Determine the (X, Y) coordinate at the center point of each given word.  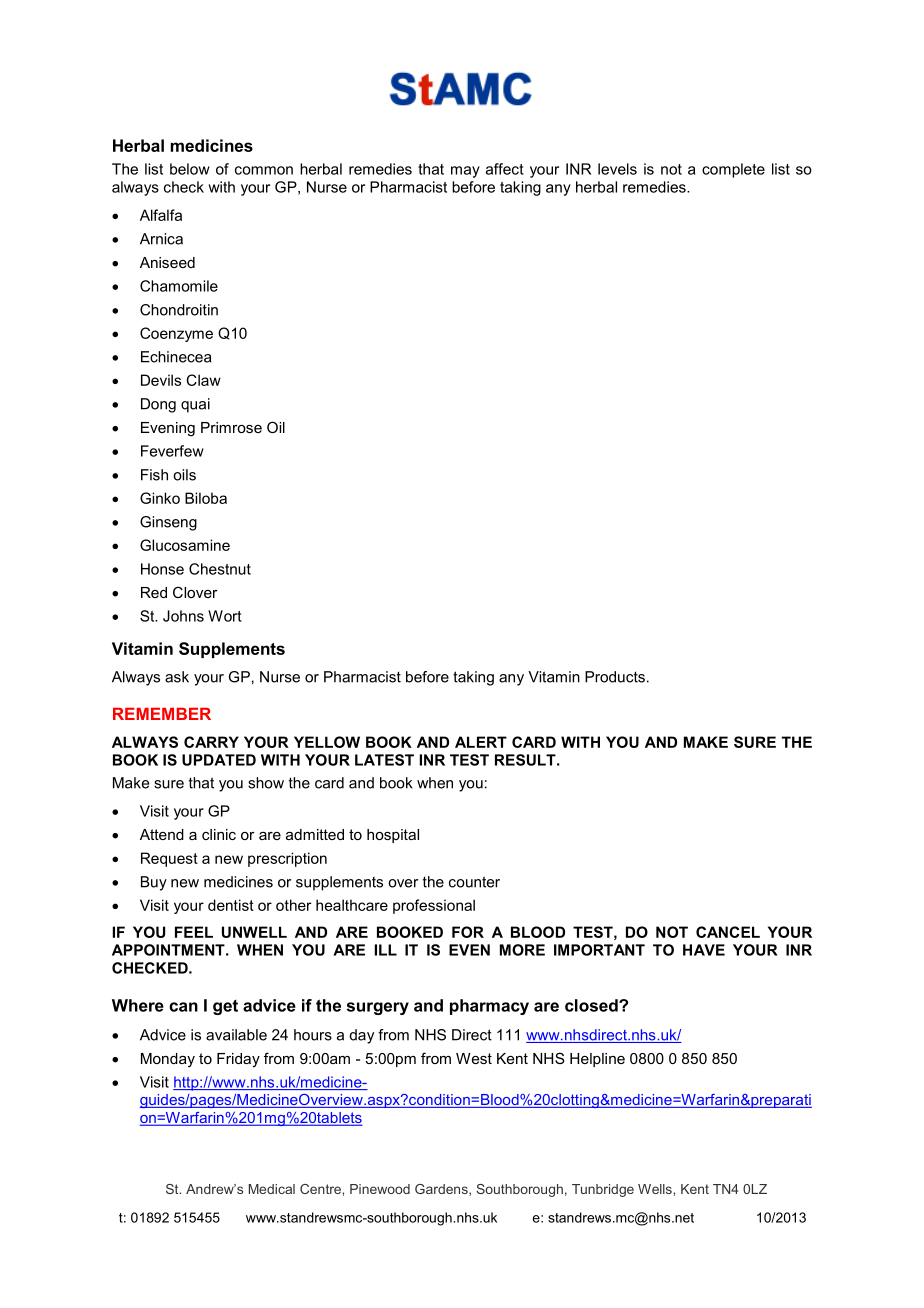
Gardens (442, 1190)
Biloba (206, 498)
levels (617, 169)
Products (615, 677)
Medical (272, 1189)
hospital (393, 836)
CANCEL (728, 932)
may (465, 172)
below (190, 169)
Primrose (231, 427)
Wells (656, 1189)
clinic (219, 834)
